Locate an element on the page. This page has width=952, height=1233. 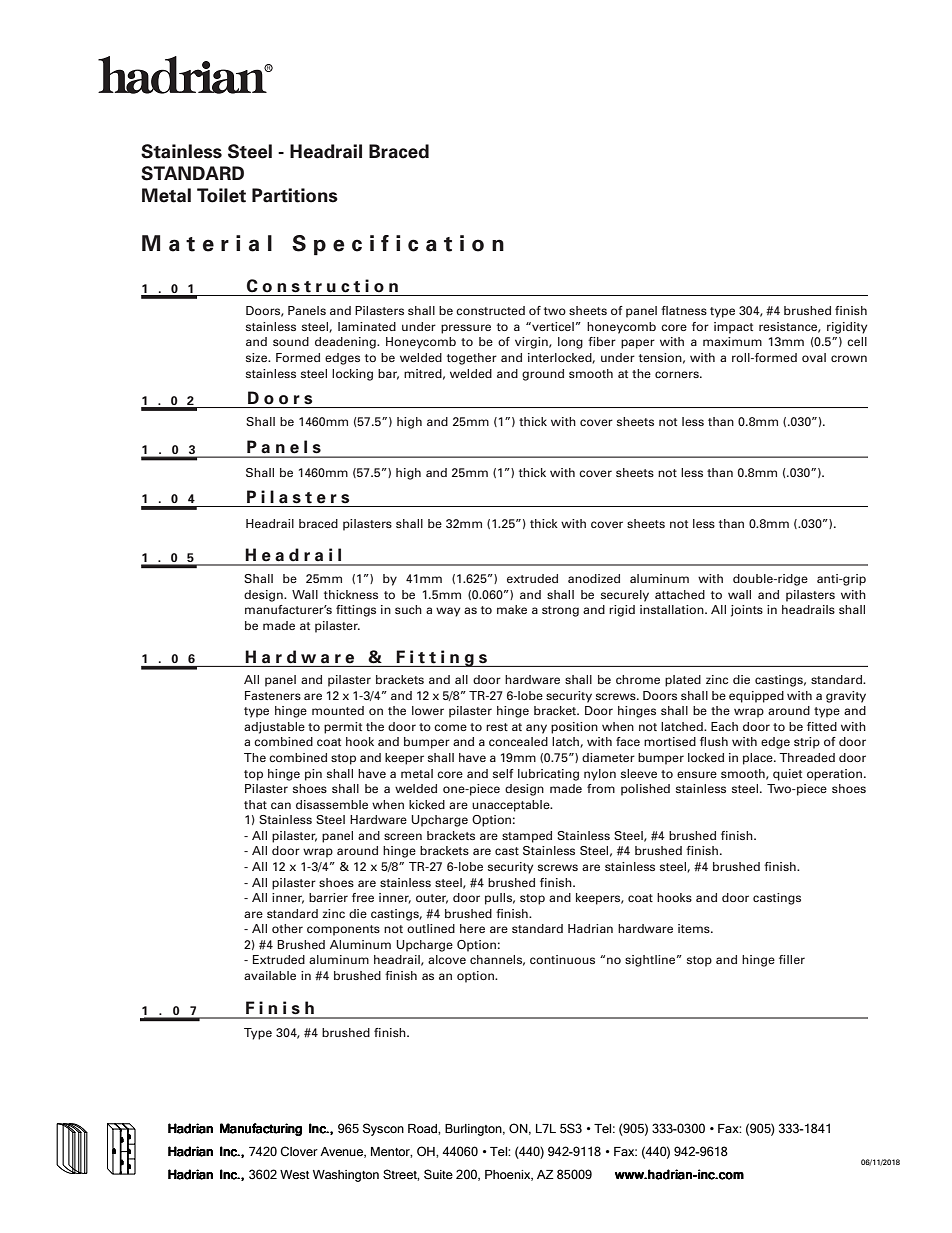
ground is located at coordinates (543, 375).
